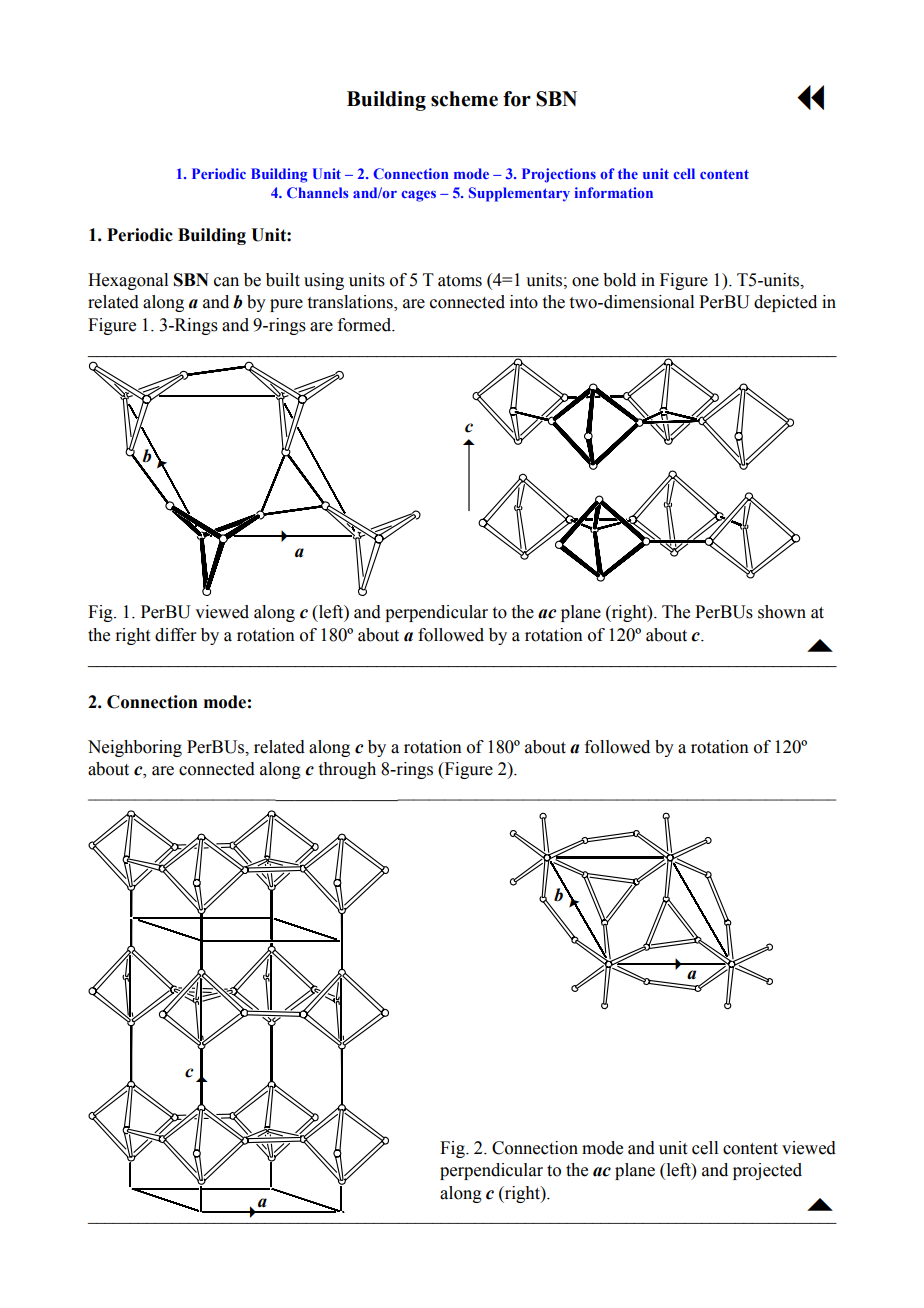 The height and width of the document is (1308, 924). Describe the element at coordinates (135, 748) in the document. I see `Neighboring` at that location.
